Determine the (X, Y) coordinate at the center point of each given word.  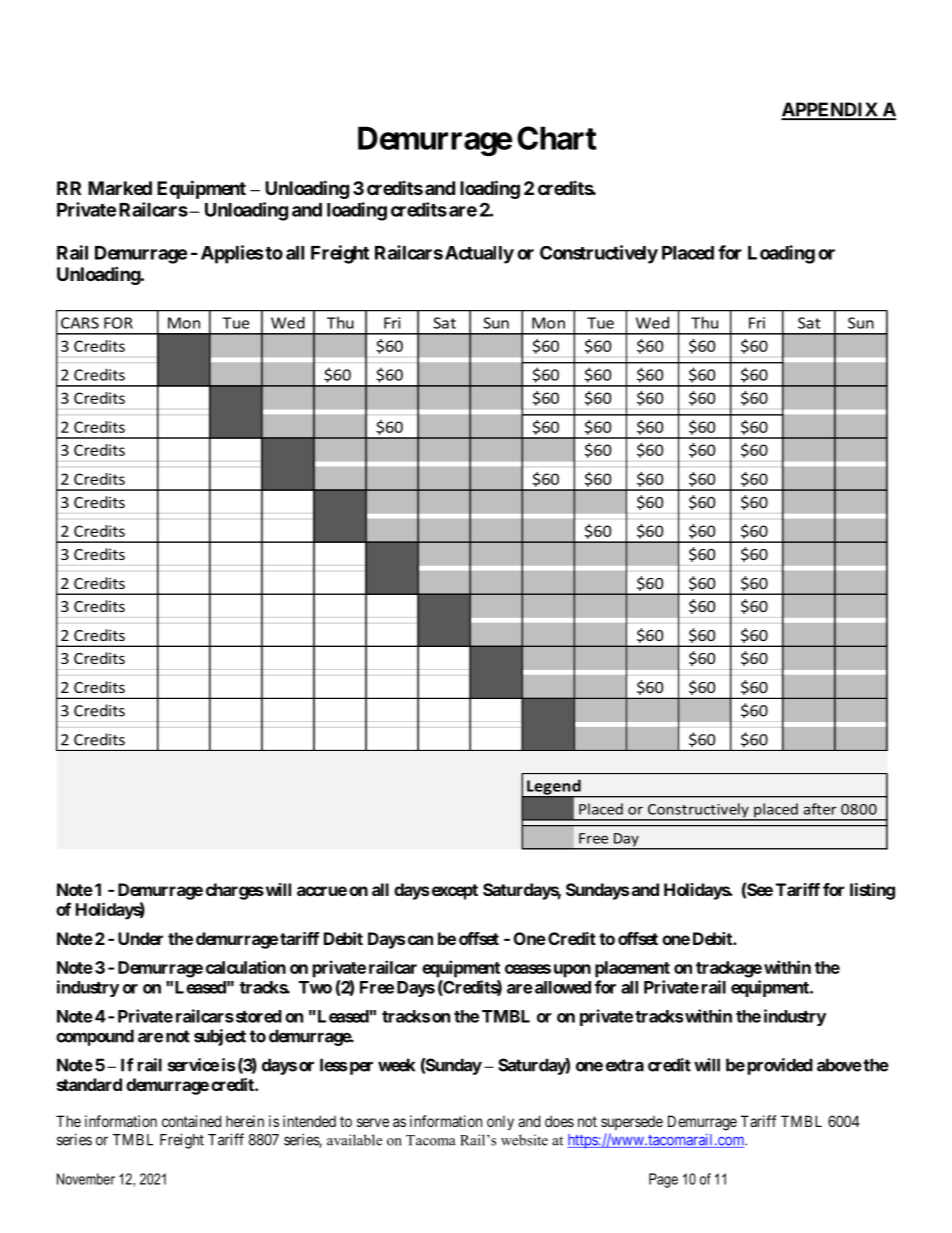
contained (191, 1121)
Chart (557, 138)
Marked (120, 188)
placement (632, 969)
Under (140, 938)
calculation (246, 967)
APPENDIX (830, 110)
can (420, 940)
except (455, 892)
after (820, 809)
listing (872, 891)
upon (572, 971)
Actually (479, 255)
